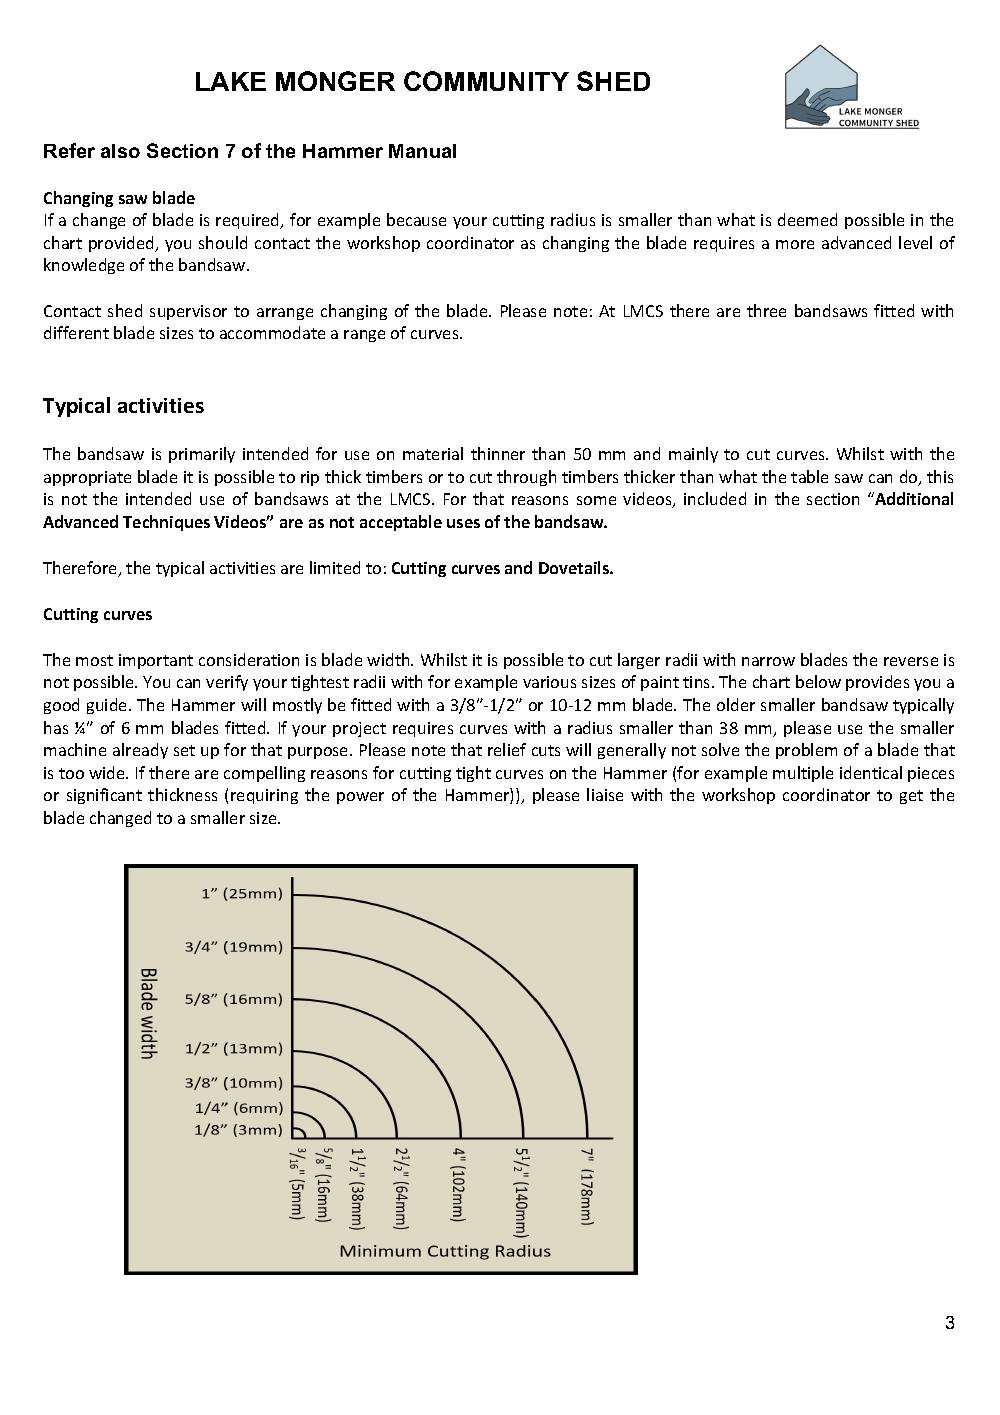  I want to click on uses, so click(463, 523).
